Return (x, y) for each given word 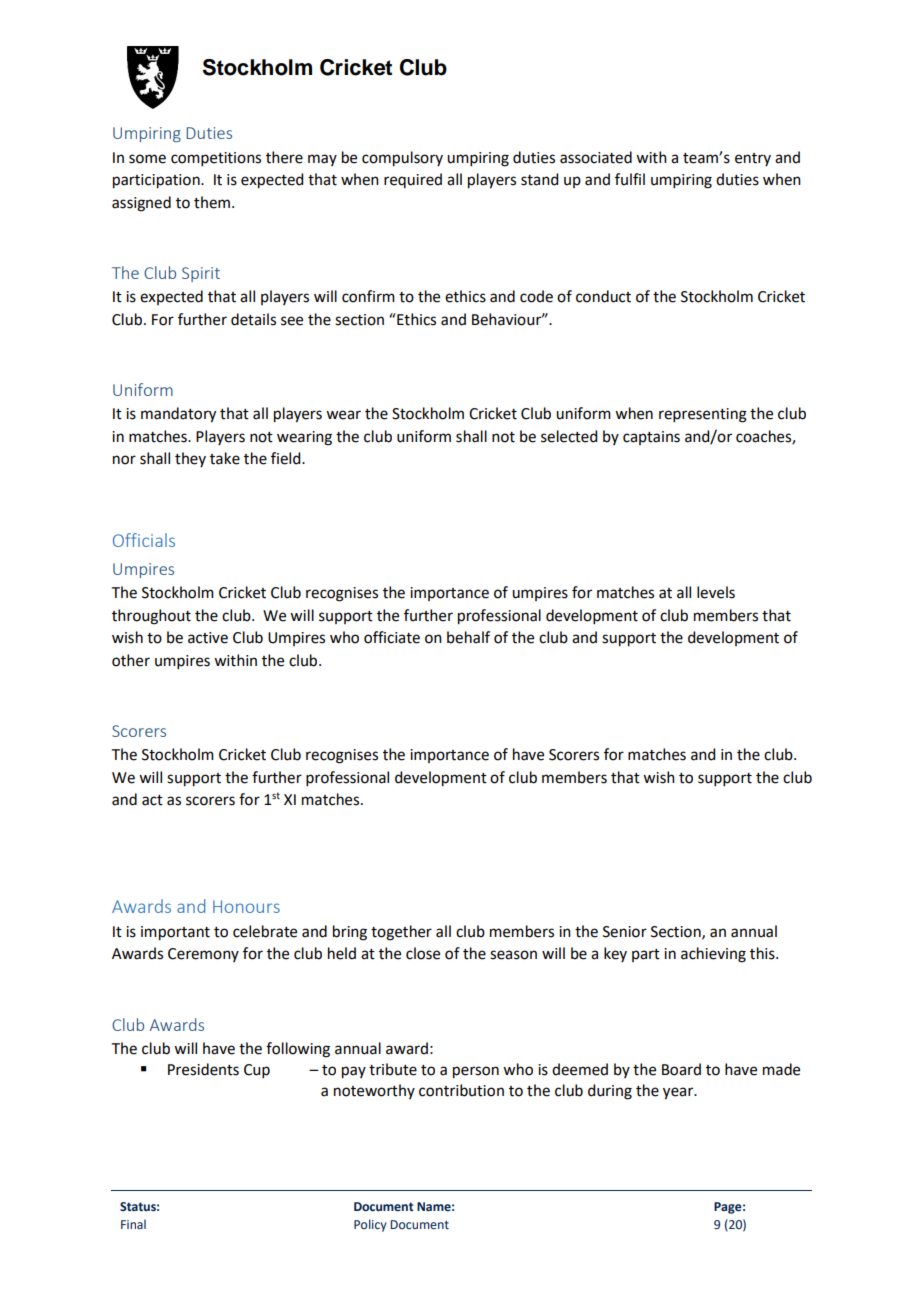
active (208, 638)
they (190, 459)
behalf (468, 637)
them (212, 202)
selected (569, 436)
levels (716, 592)
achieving (713, 955)
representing (703, 415)
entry (753, 159)
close (423, 953)
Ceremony (203, 955)
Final (133, 1224)
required (413, 180)
